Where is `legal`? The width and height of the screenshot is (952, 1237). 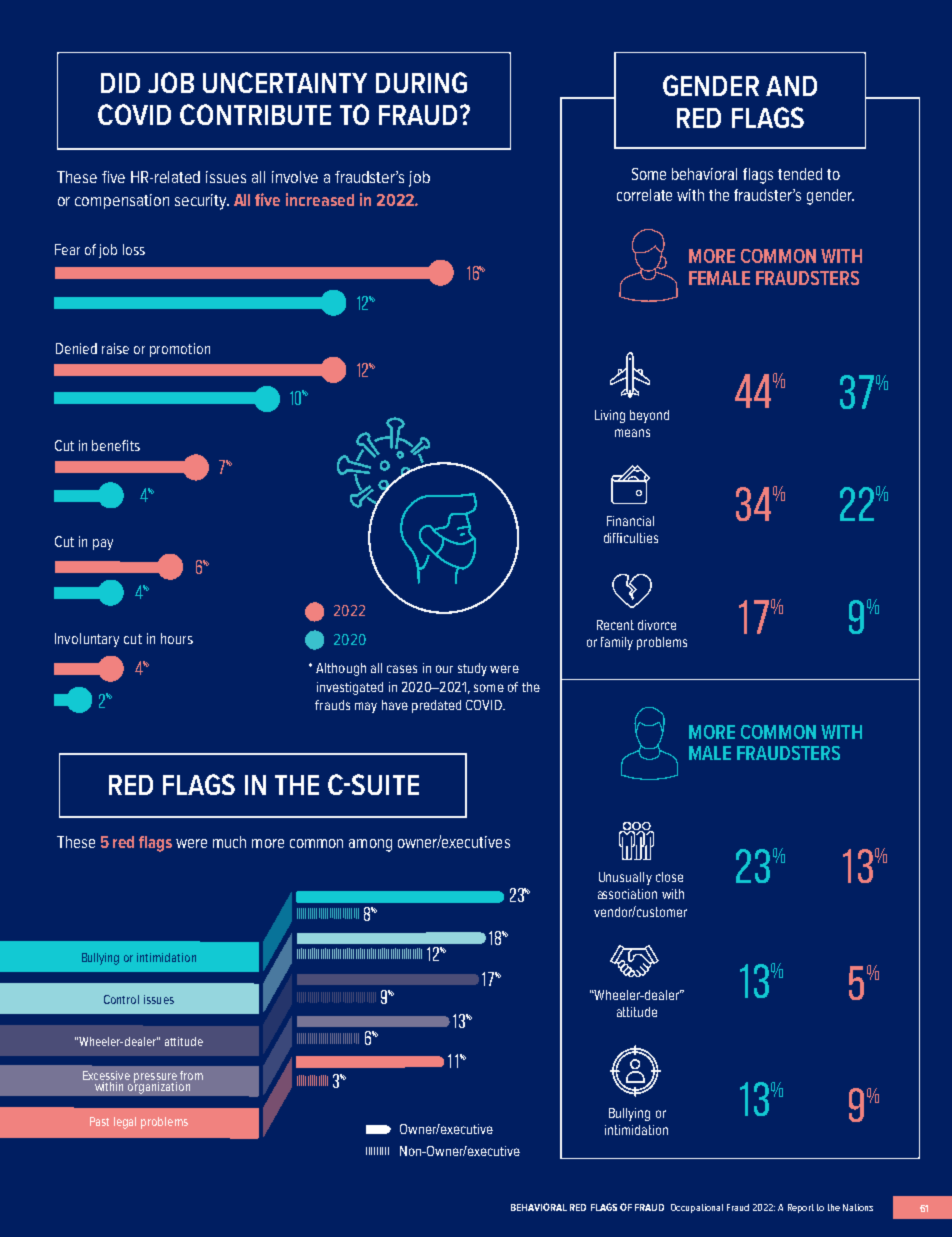
legal is located at coordinates (125, 1123).
